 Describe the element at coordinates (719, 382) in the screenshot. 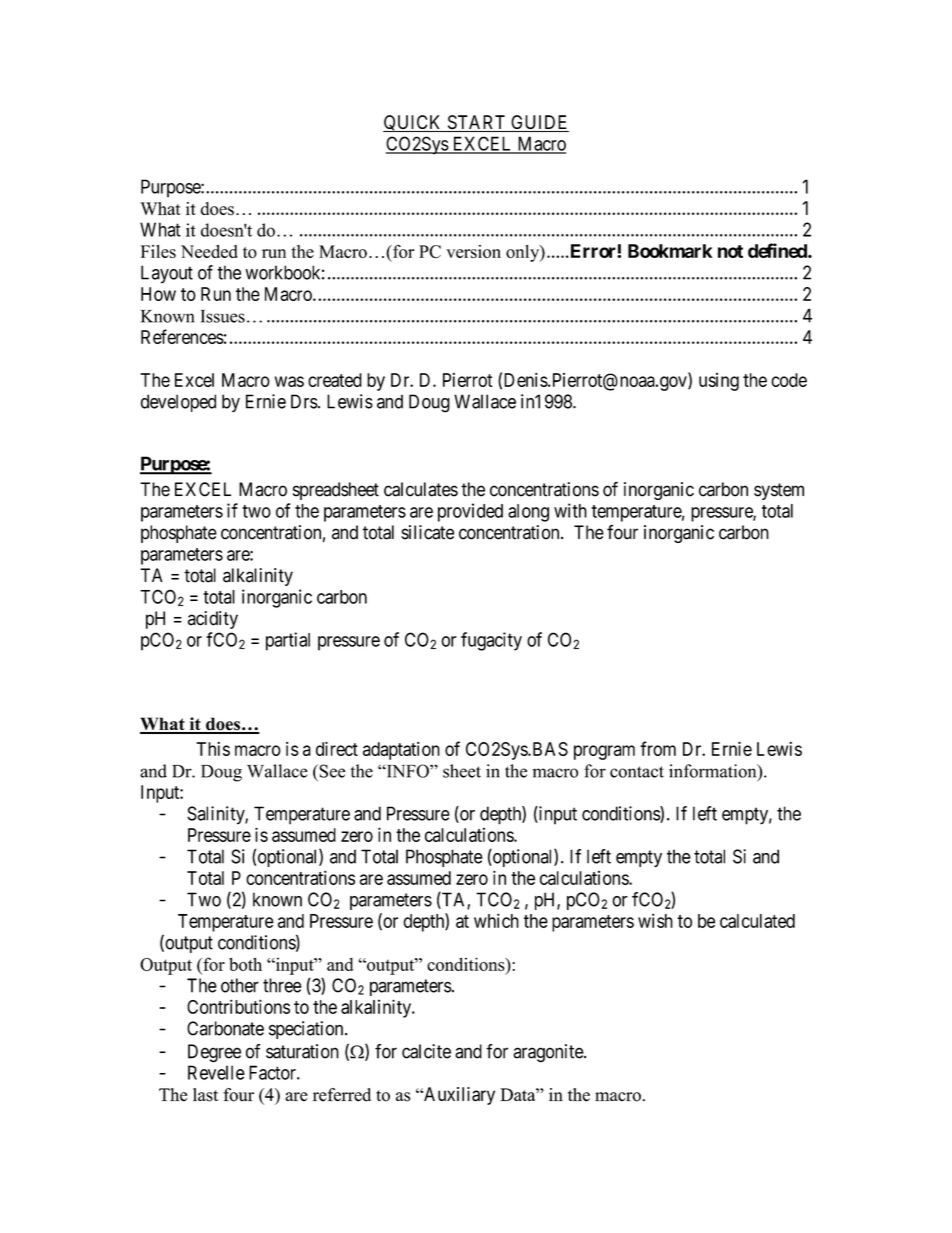

I see `using` at that location.
